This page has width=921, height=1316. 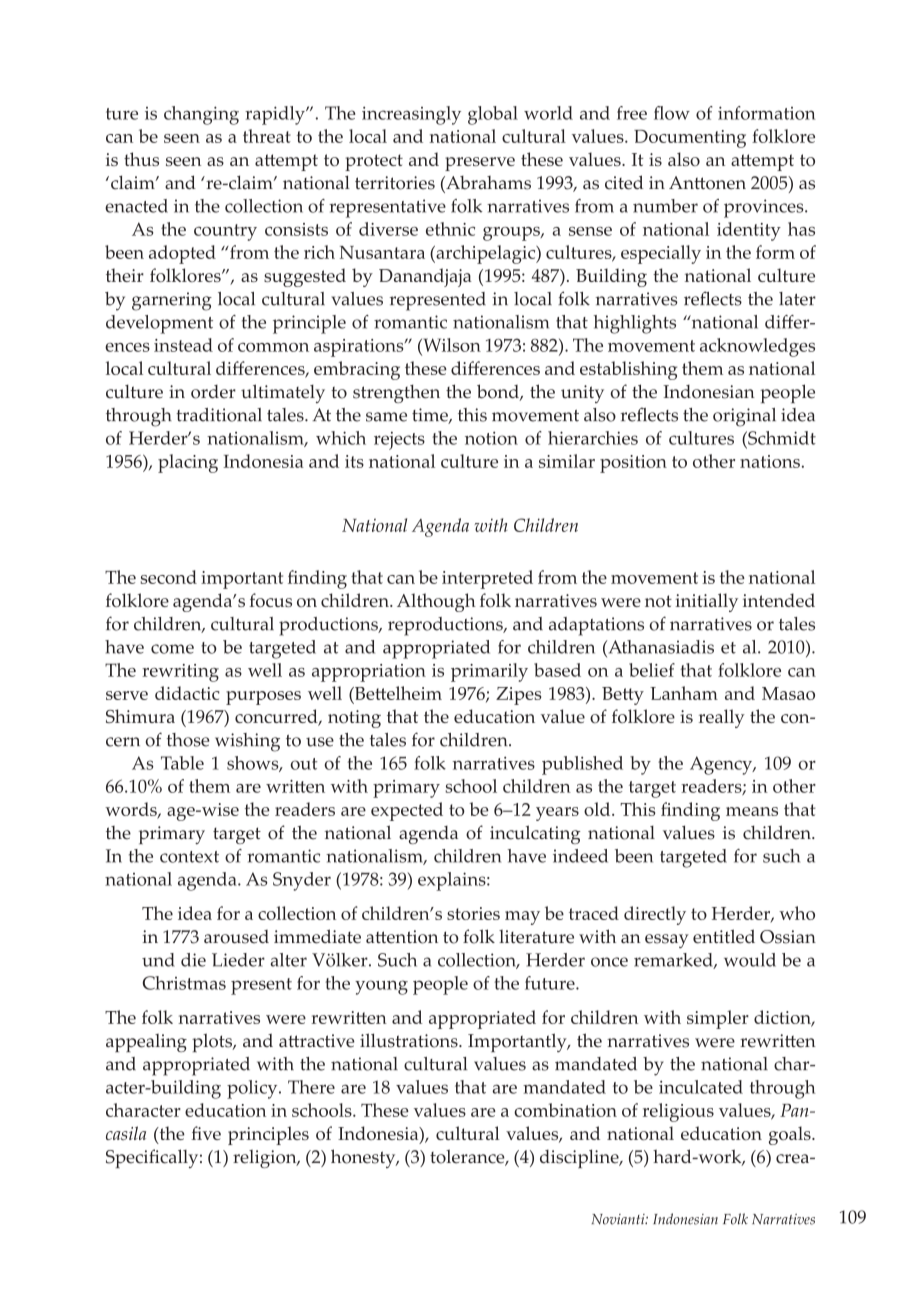 I want to click on initially, so click(x=706, y=602).
